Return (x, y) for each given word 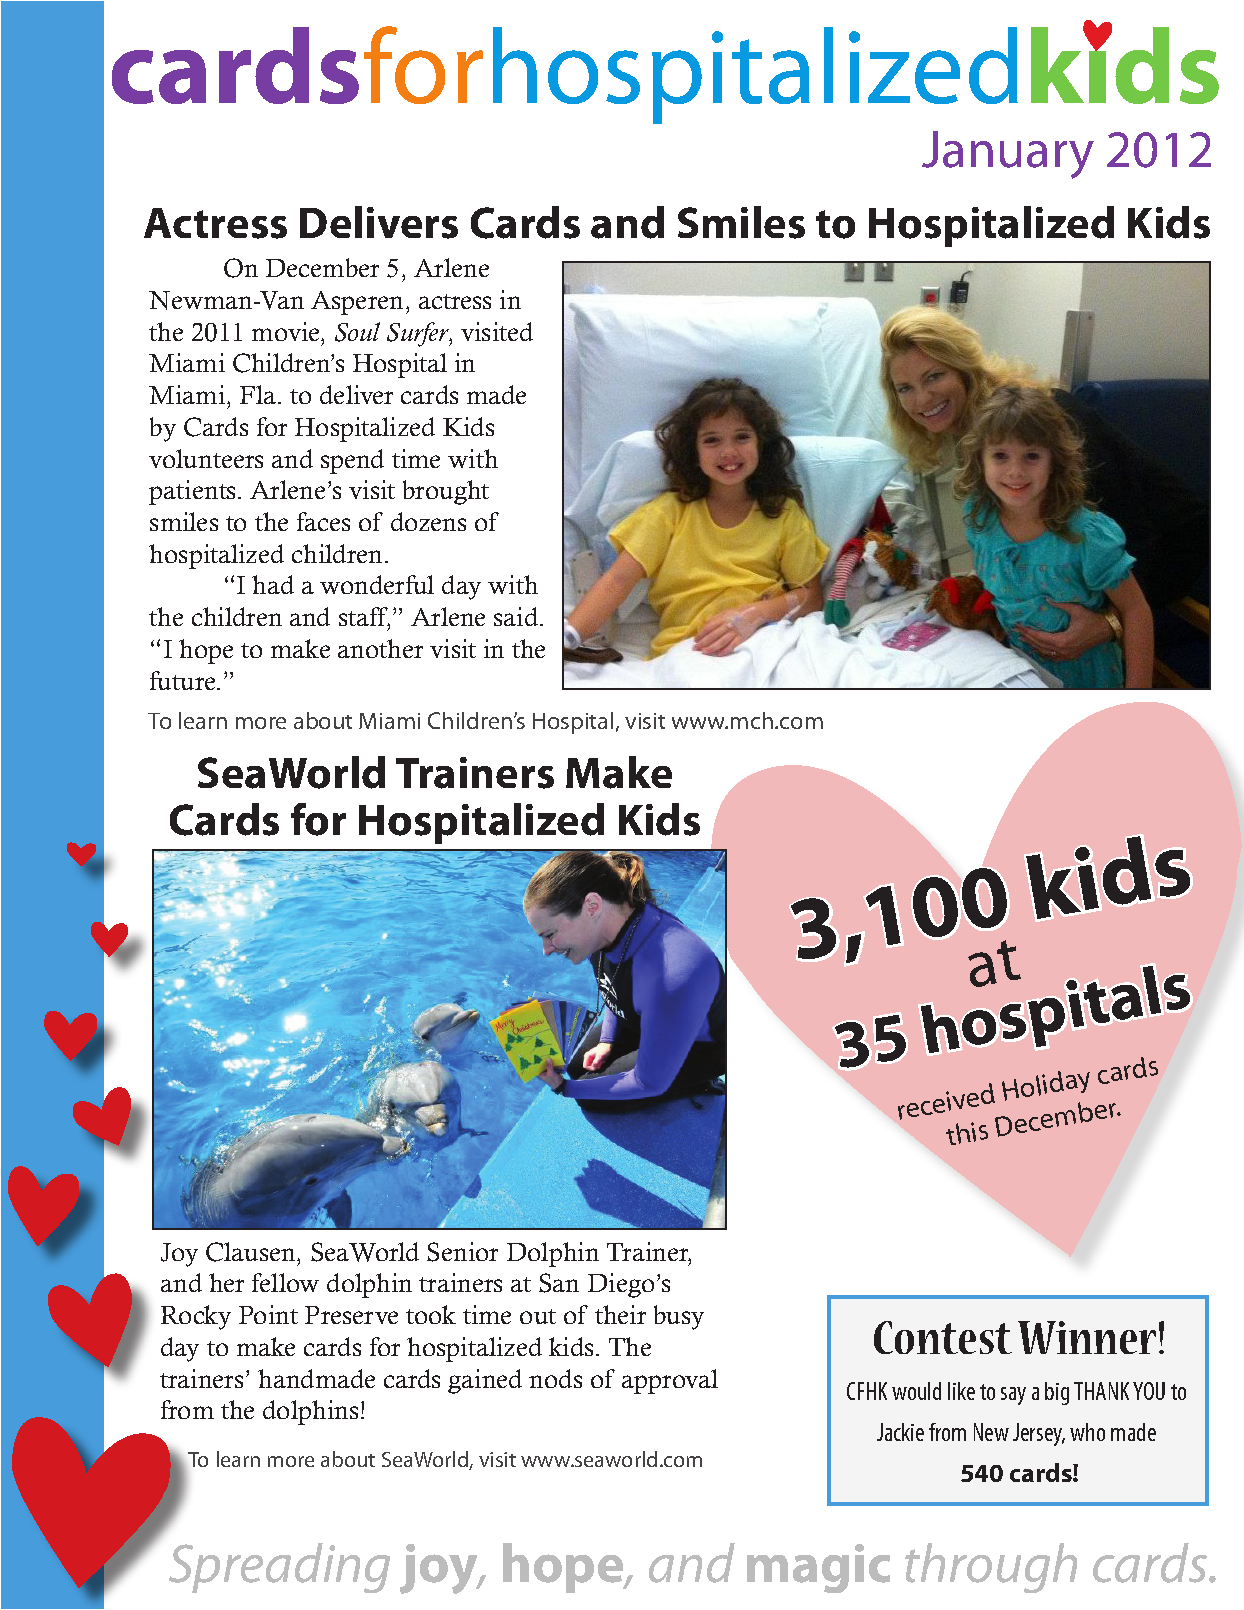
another (380, 648)
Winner (1087, 1337)
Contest (943, 1337)
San (559, 1283)
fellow (285, 1282)
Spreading (279, 1568)
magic (818, 1568)
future (184, 680)
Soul (357, 332)
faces (323, 521)
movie (287, 331)
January (1008, 155)
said (517, 616)
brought (446, 492)
